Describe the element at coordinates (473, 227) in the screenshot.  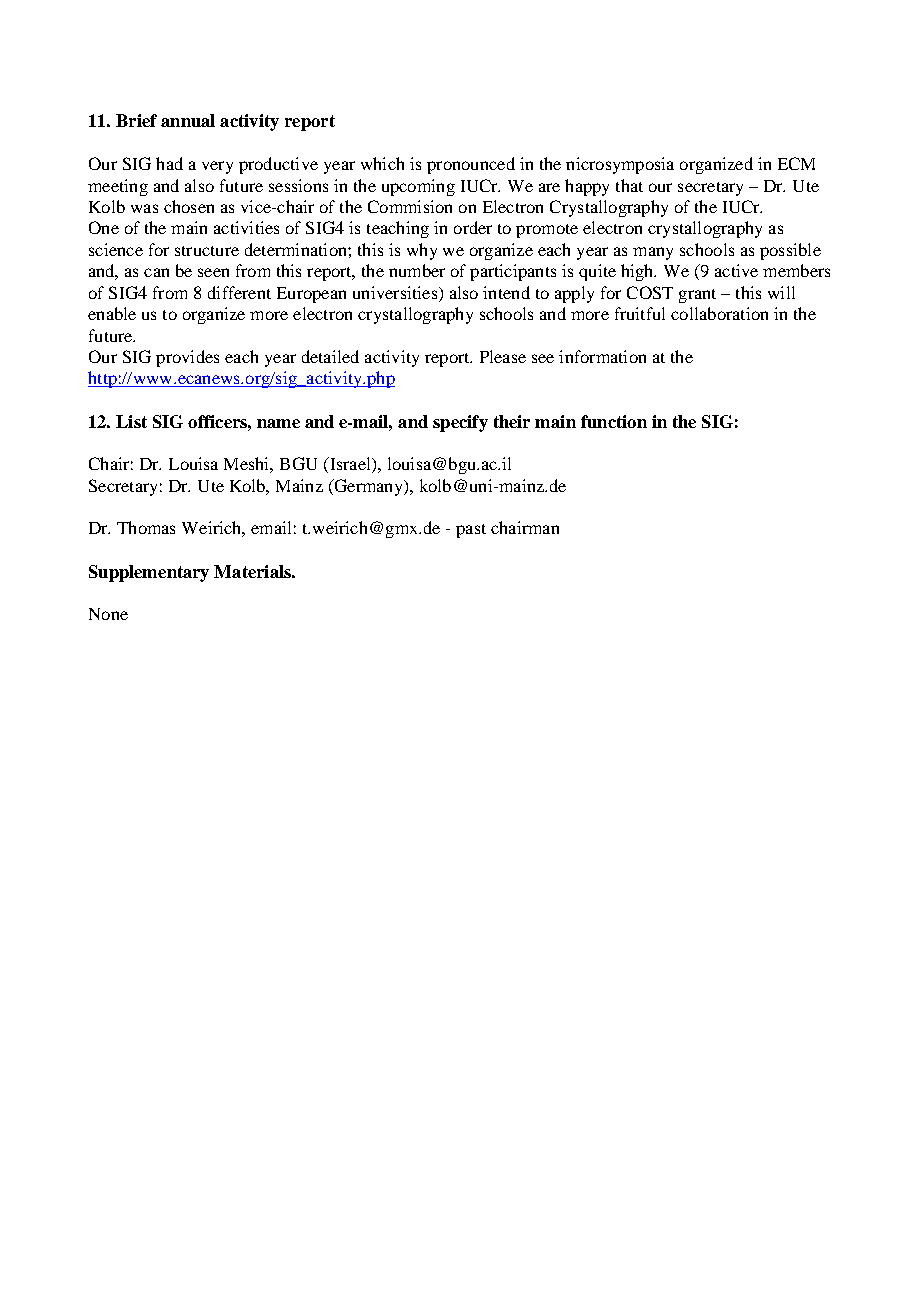
I see `order` at that location.
